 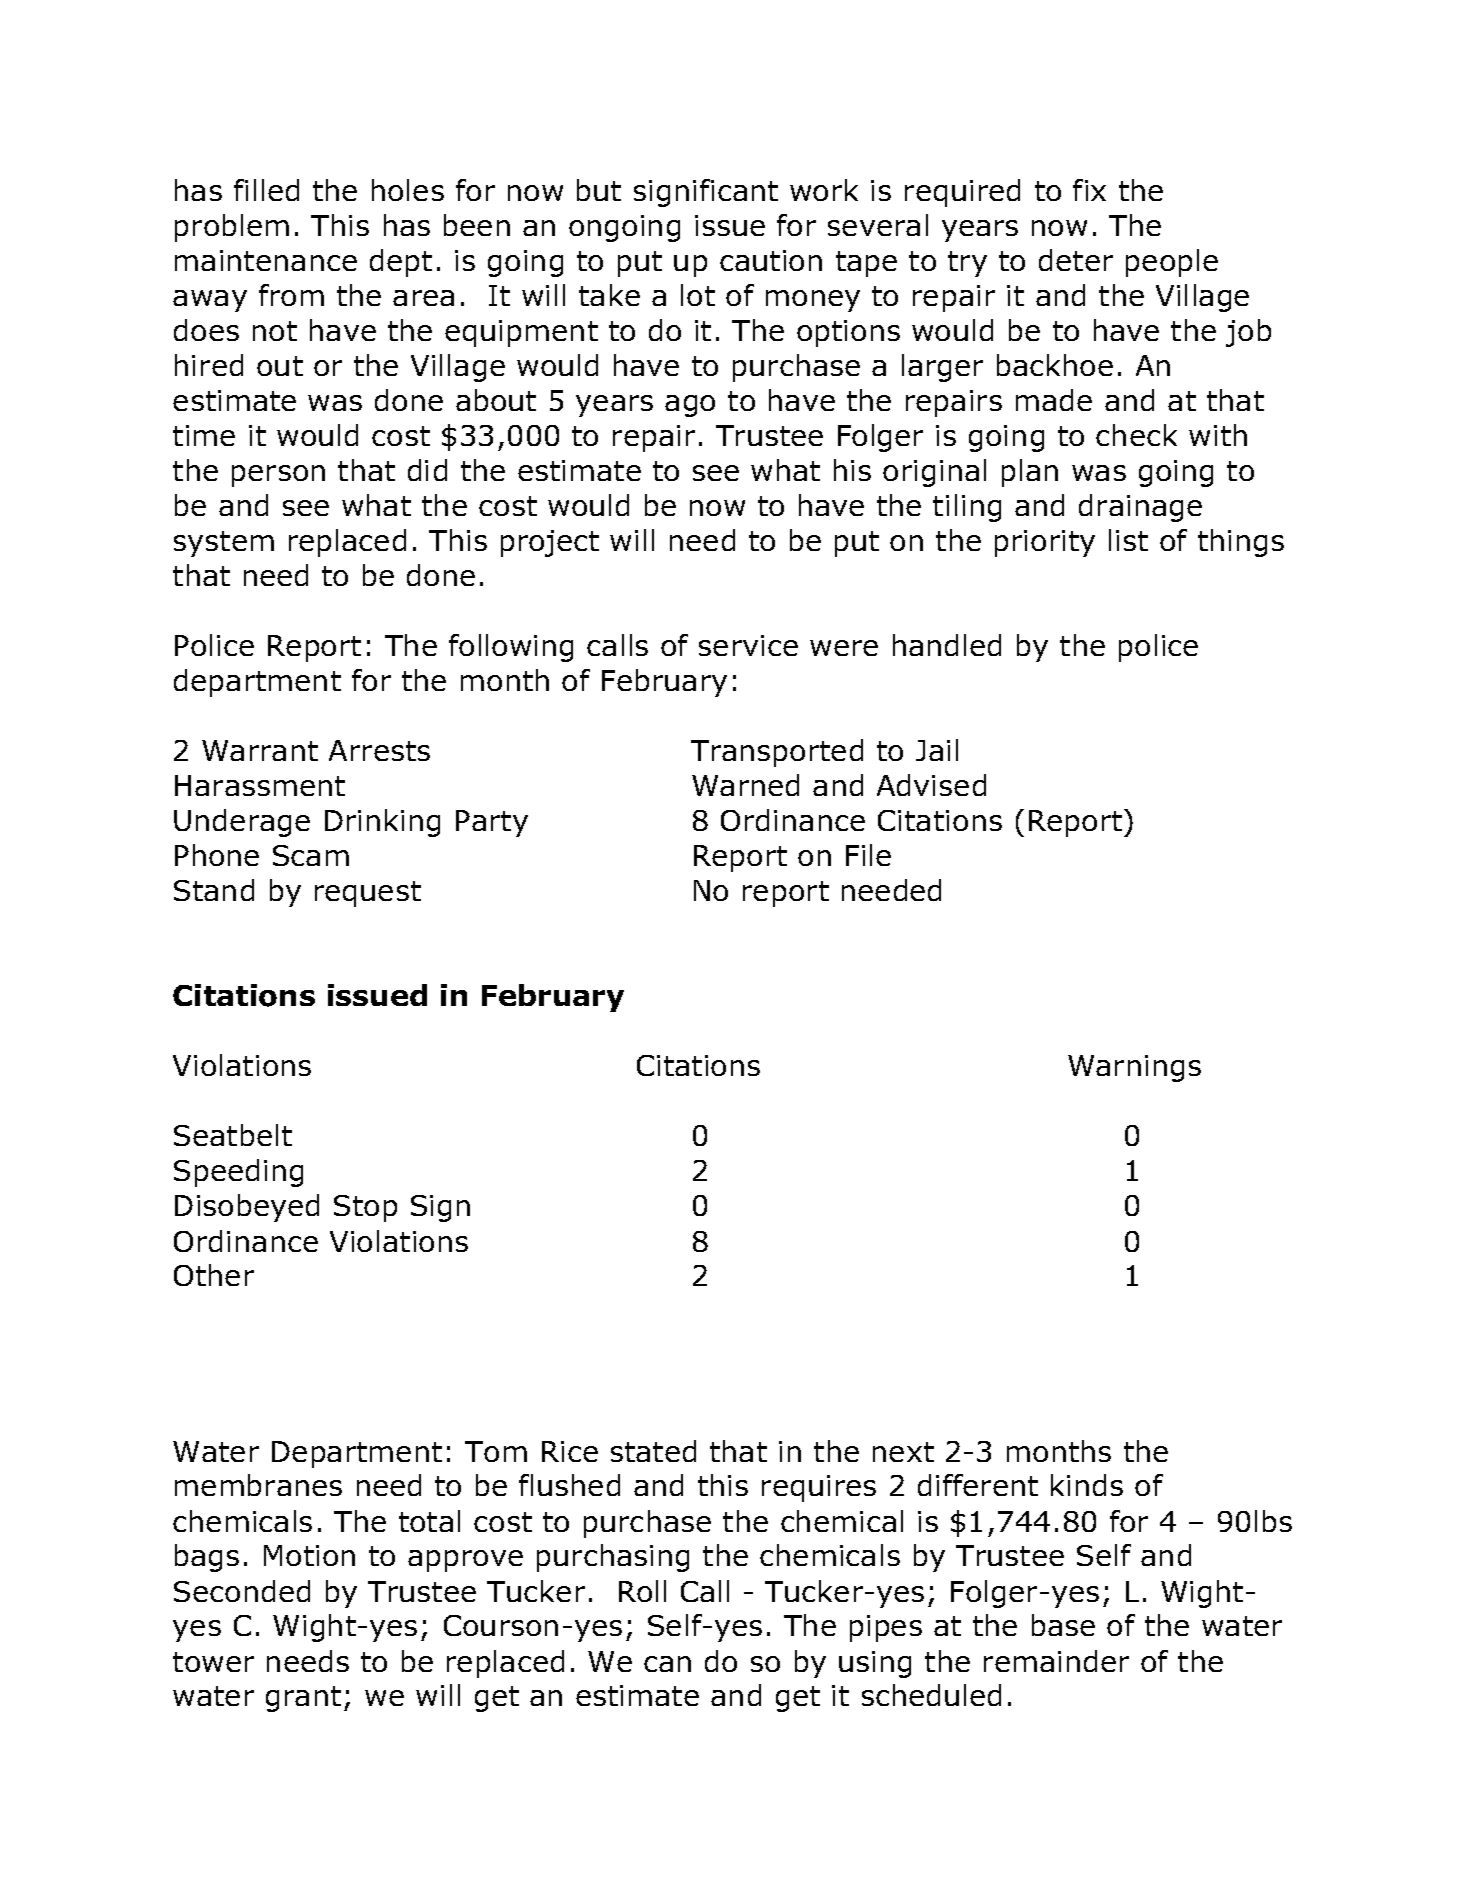 What do you see at coordinates (642, 1591) in the page?
I see `Roll` at bounding box center [642, 1591].
